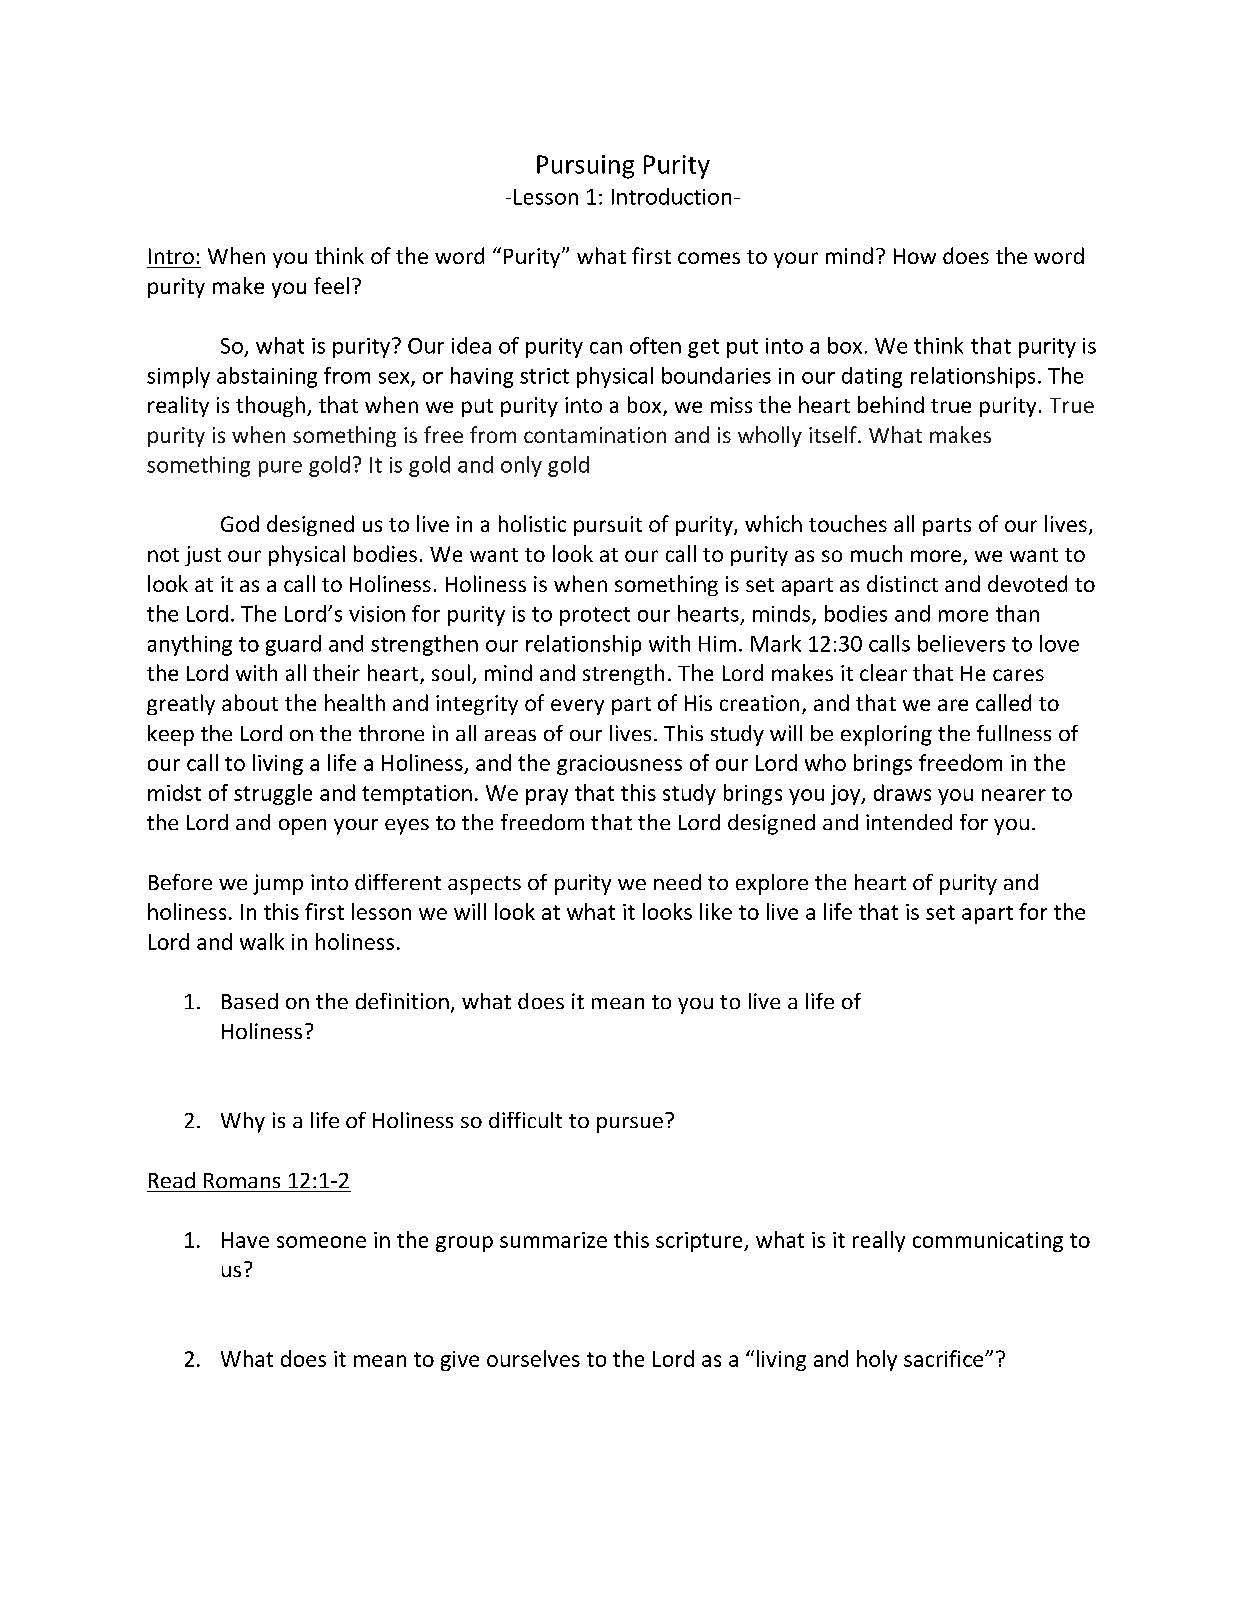 The height and width of the image is (1611, 1245). Describe the element at coordinates (608, 526) in the image. I see `pursuit` at that location.
